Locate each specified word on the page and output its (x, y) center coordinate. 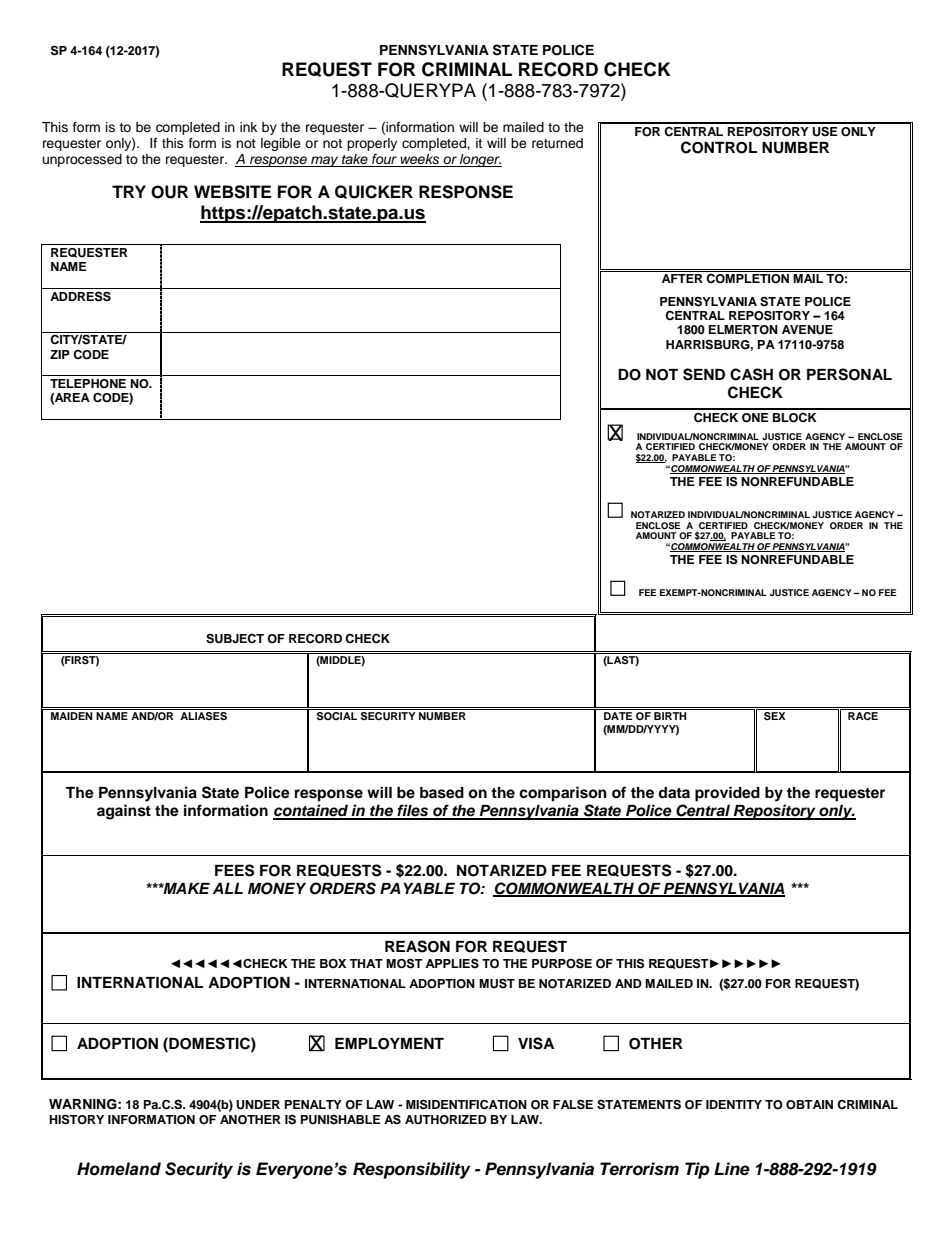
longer (480, 160)
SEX (775, 716)
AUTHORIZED (446, 1120)
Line (732, 1169)
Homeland (119, 1169)
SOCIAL (337, 716)
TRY (129, 191)
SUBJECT (235, 639)
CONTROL (719, 147)
